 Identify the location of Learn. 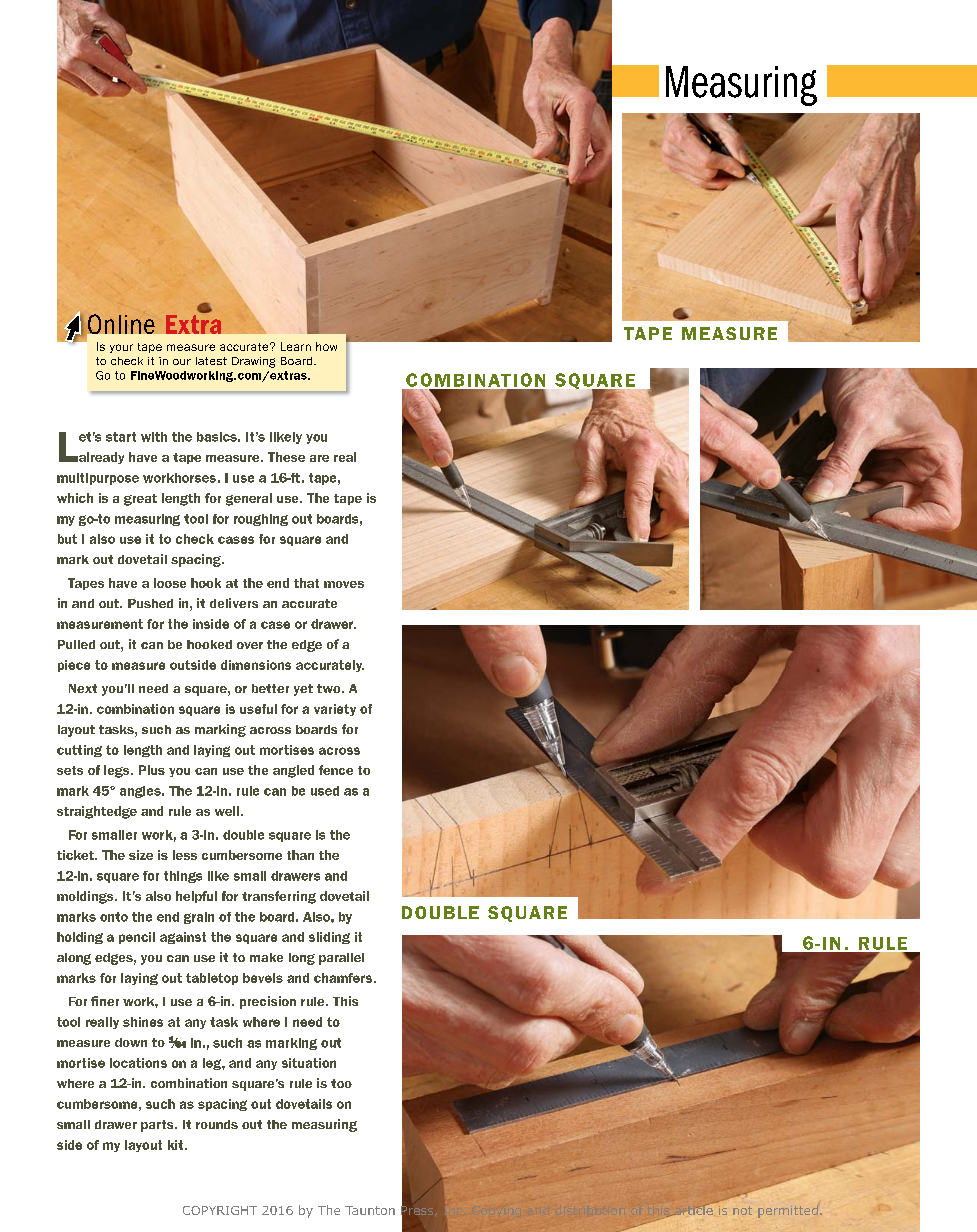
(296, 346).
